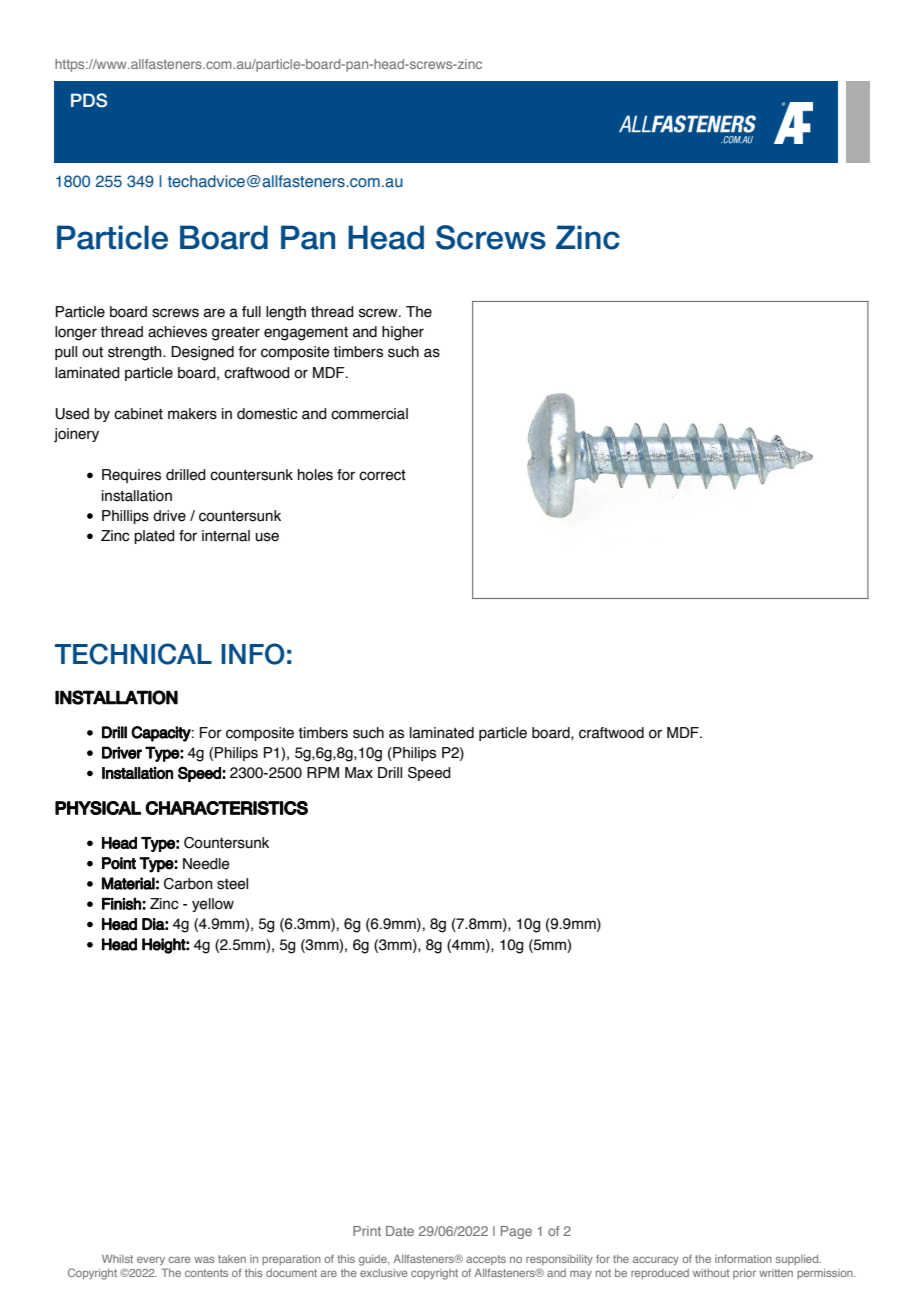  What do you see at coordinates (98, 808) in the screenshot?
I see `PHYSICAL` at bounding box center [98, 808].
